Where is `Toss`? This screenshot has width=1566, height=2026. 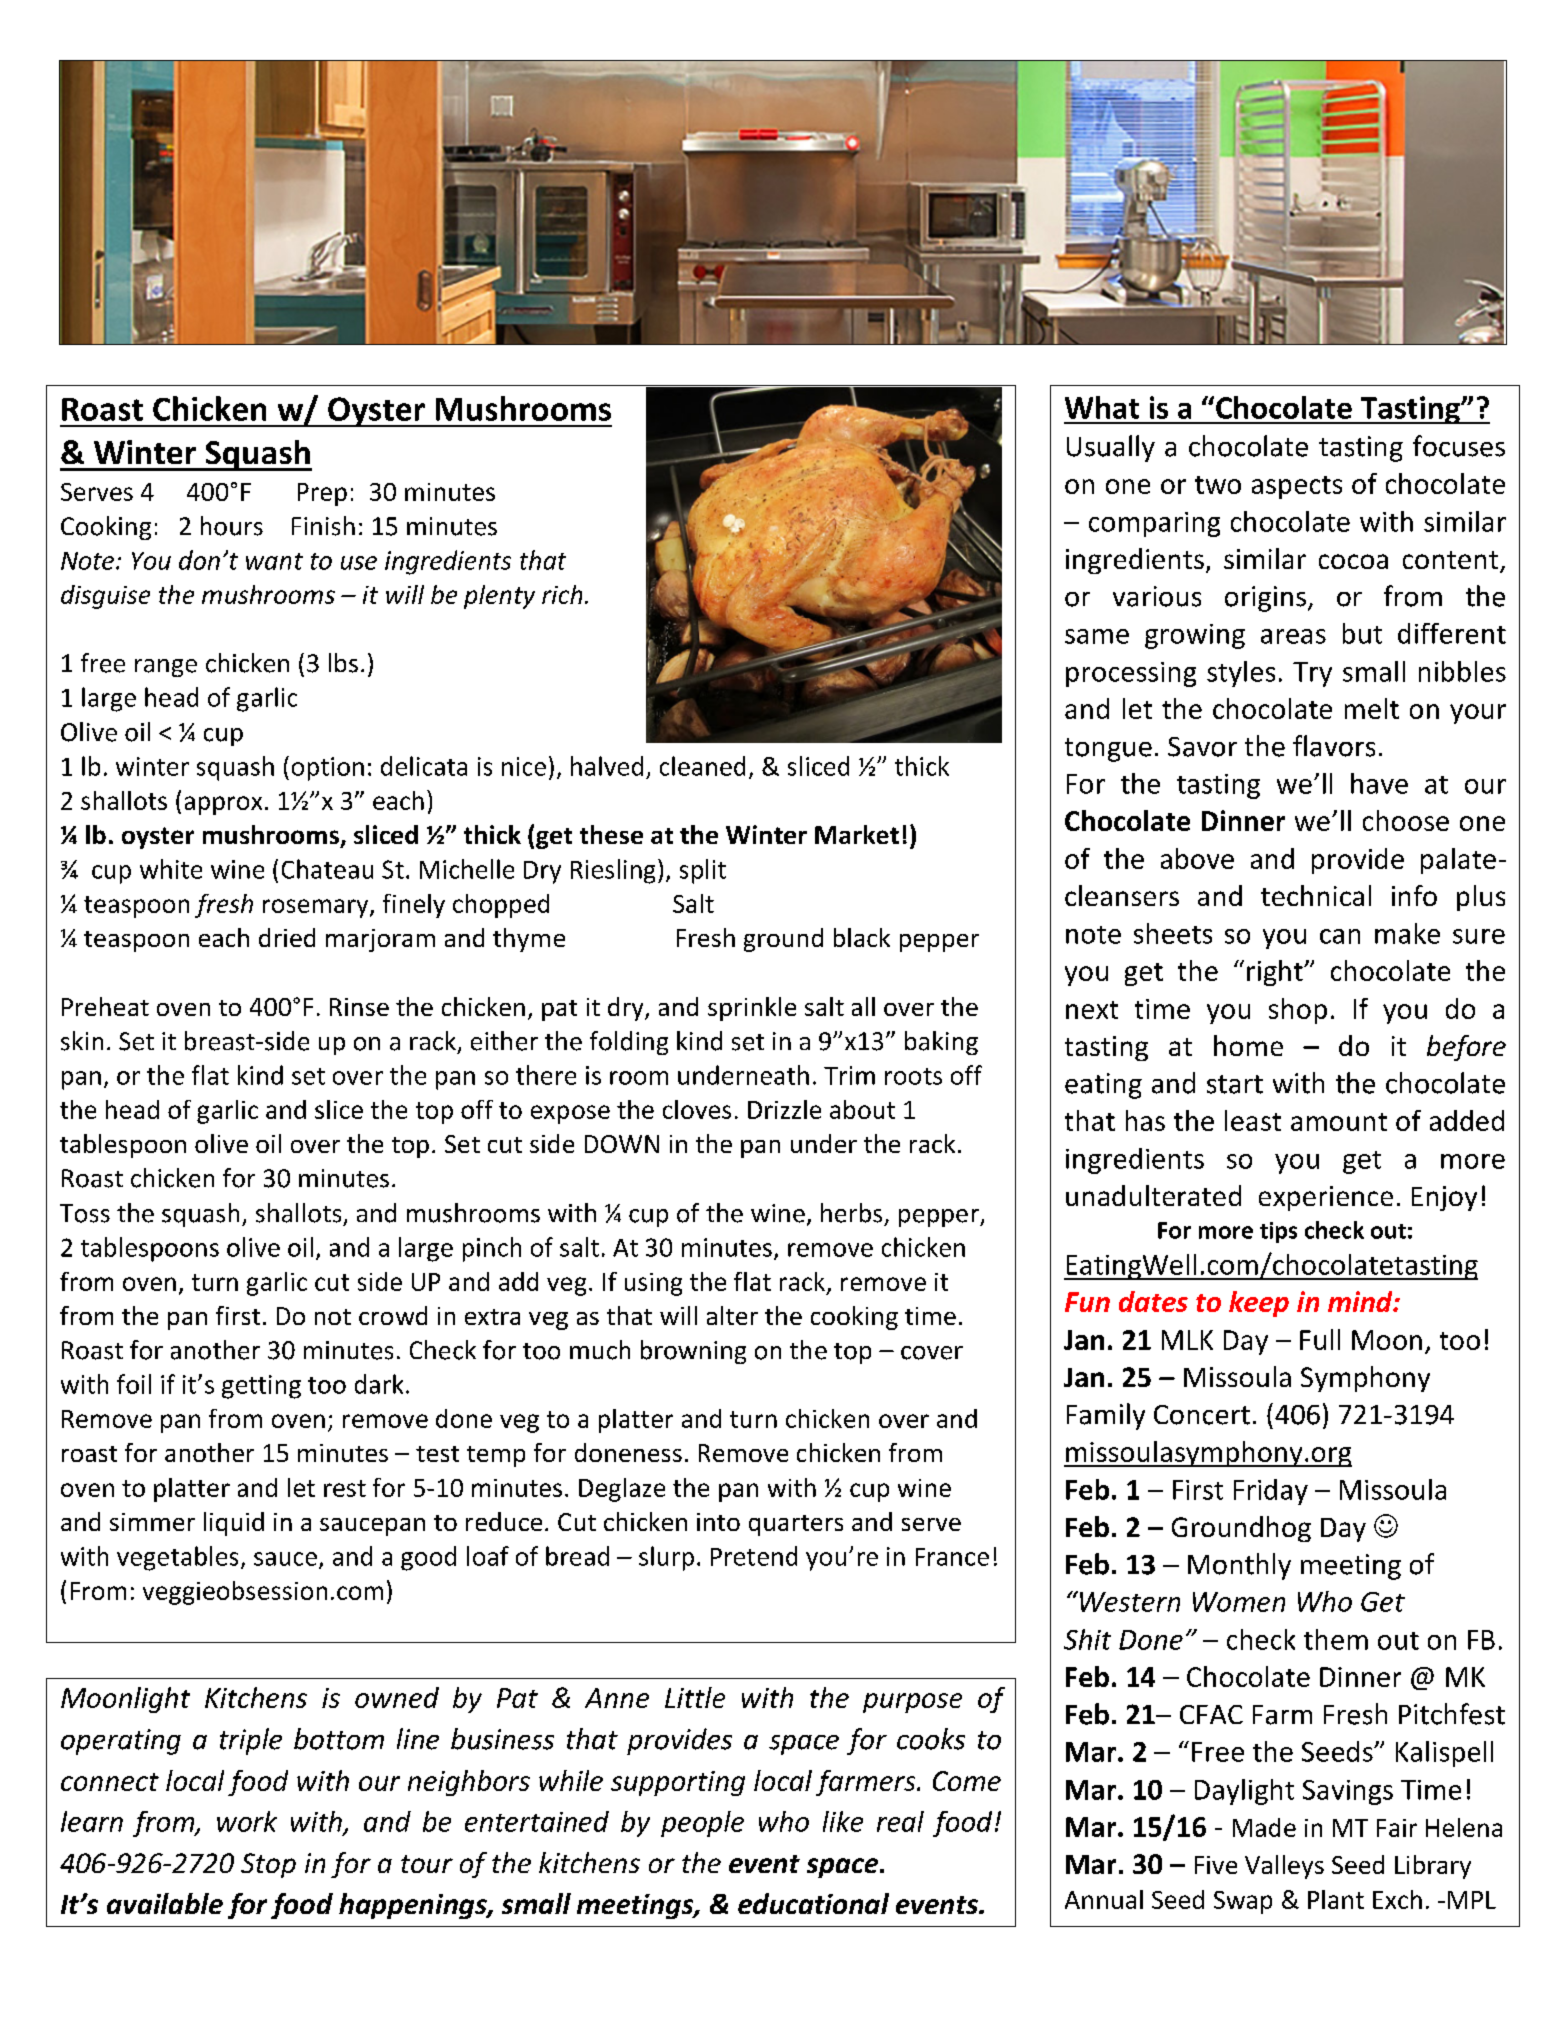 Toss is located at coordinates (85, 1213).
